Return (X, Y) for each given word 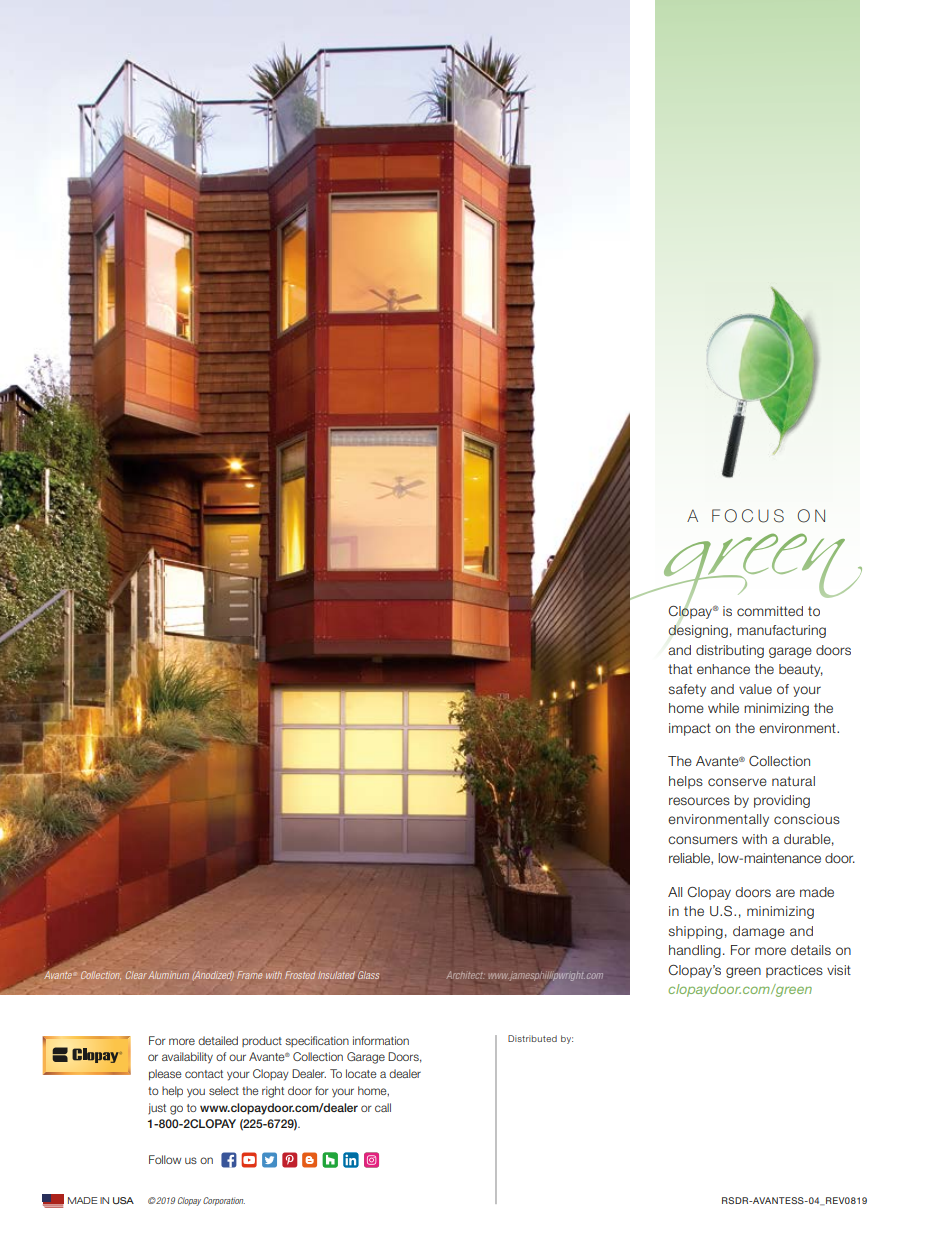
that (680, 669)
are (785, 893)
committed (770, 611)
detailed (218, 1040)
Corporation (224, 1201)
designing (698, 631)
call (383, 1107)
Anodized (213, 975)
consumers (703, 840)
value (755, 689)
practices (794, 971)
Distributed (532, 1038)
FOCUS (748, 516)
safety (687, 690)
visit (839, 970)
